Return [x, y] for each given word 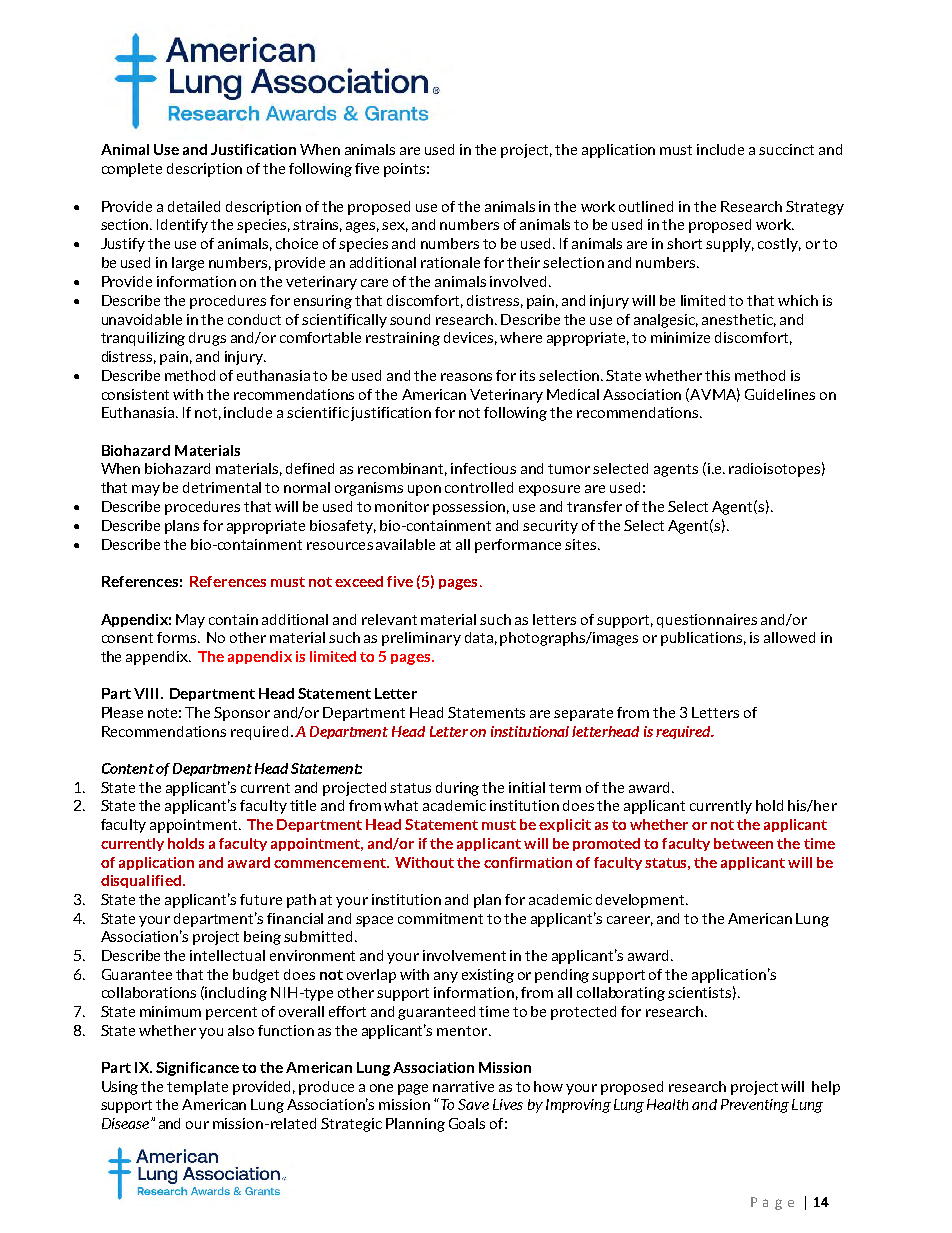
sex [395, 227]
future [261, 899]
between [743, 843]
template [197, 1088]
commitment [440, 918]
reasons [466, 377]
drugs [207, 339]
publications [703, 639]
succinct [786, 149]
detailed [194, 206]
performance [518, 546]
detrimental [222, 487]
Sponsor [242, 714]
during [457, 789]
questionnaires [707, 621]
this [717, 375]
